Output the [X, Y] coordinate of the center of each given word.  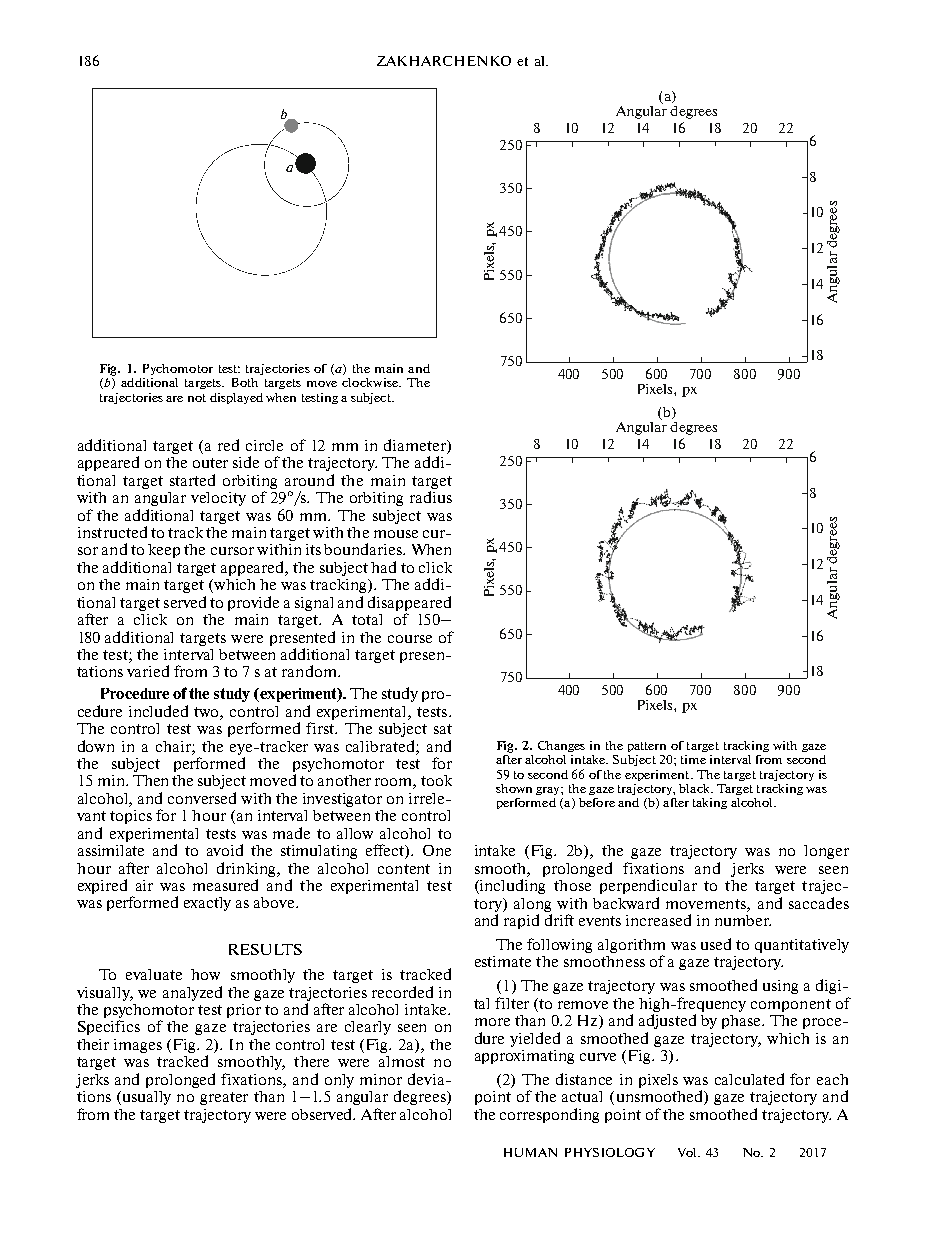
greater [224, 1098]
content [404, 869]
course [410, 639]
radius [431, 497]
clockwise [371, 382]
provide [253, 603]
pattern [647, 747]
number [743, 920]
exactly [207, 904]
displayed [236, 398]
